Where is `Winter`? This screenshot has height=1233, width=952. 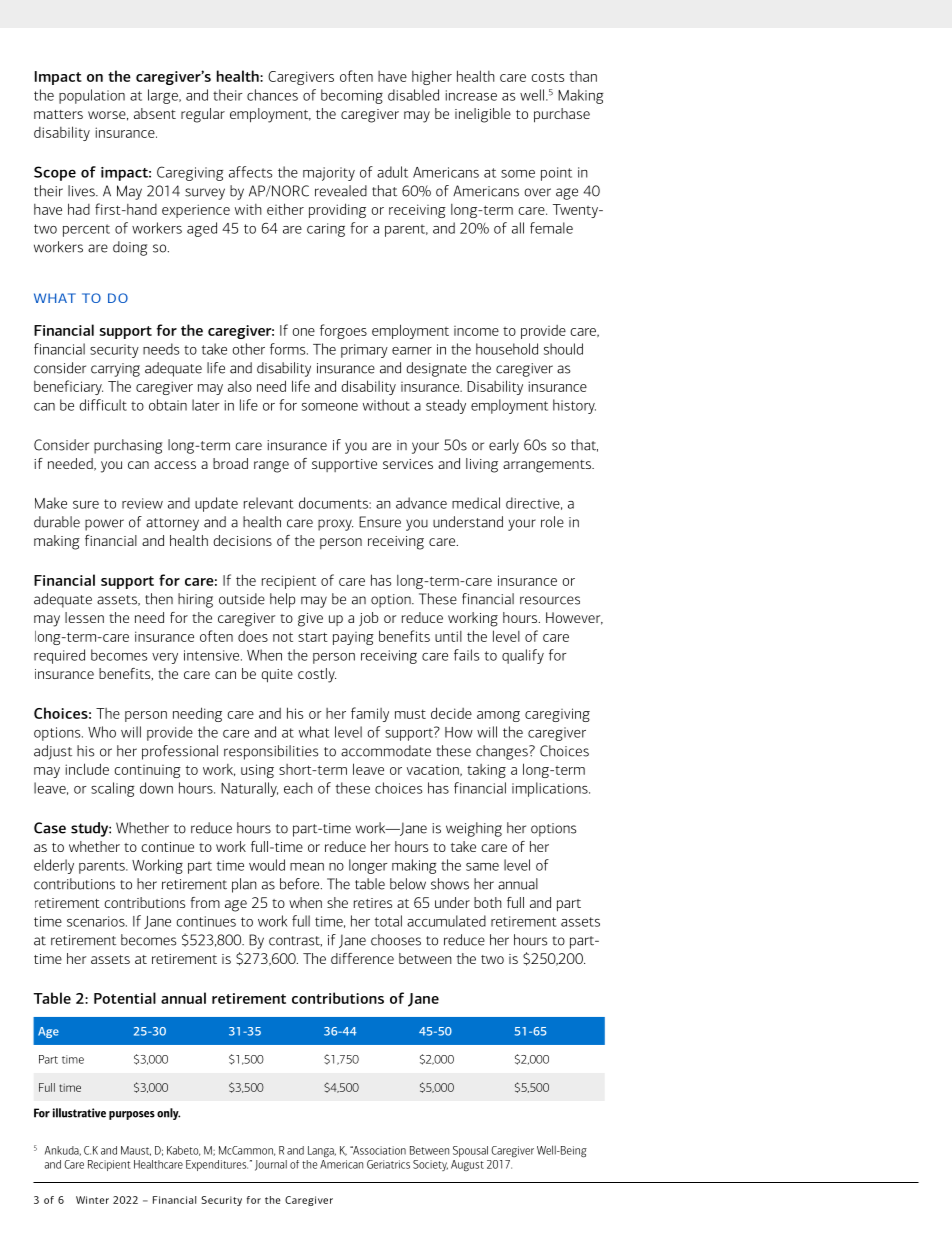
Winter is located at coordinates (92, 1200).
